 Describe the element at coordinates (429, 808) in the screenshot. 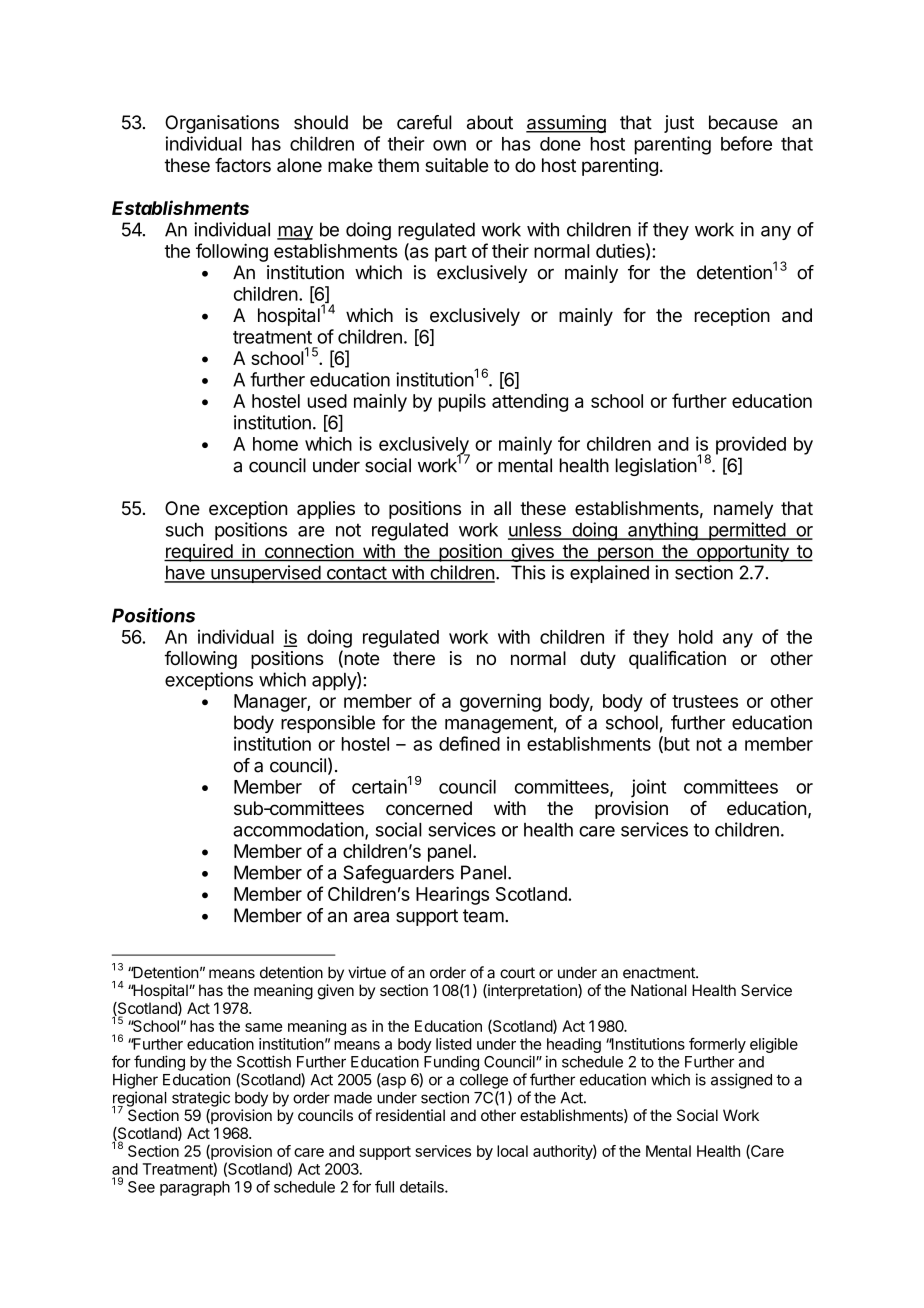

I see `concerned` at that location.
